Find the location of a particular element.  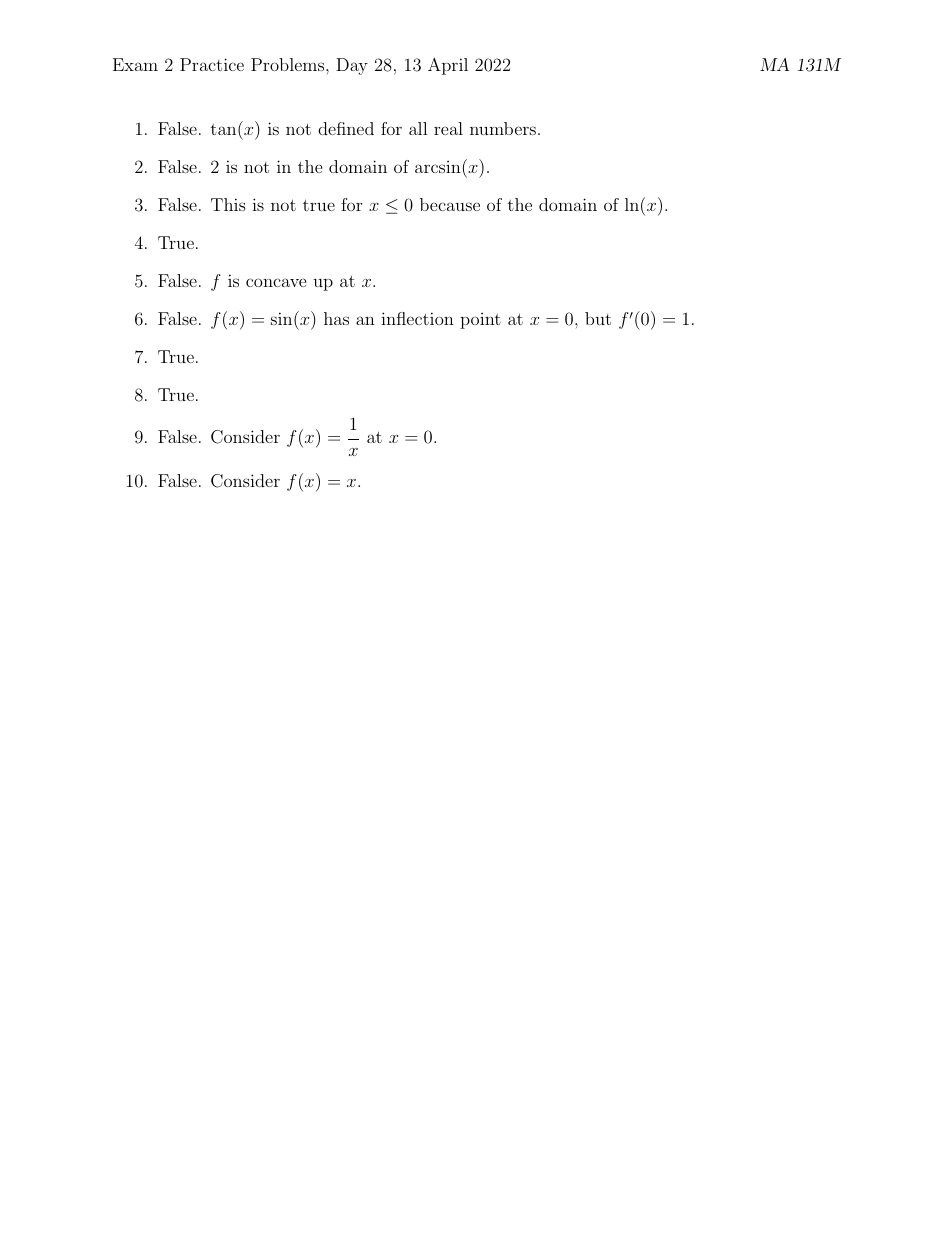

April is located at coordinates (448, 66).
